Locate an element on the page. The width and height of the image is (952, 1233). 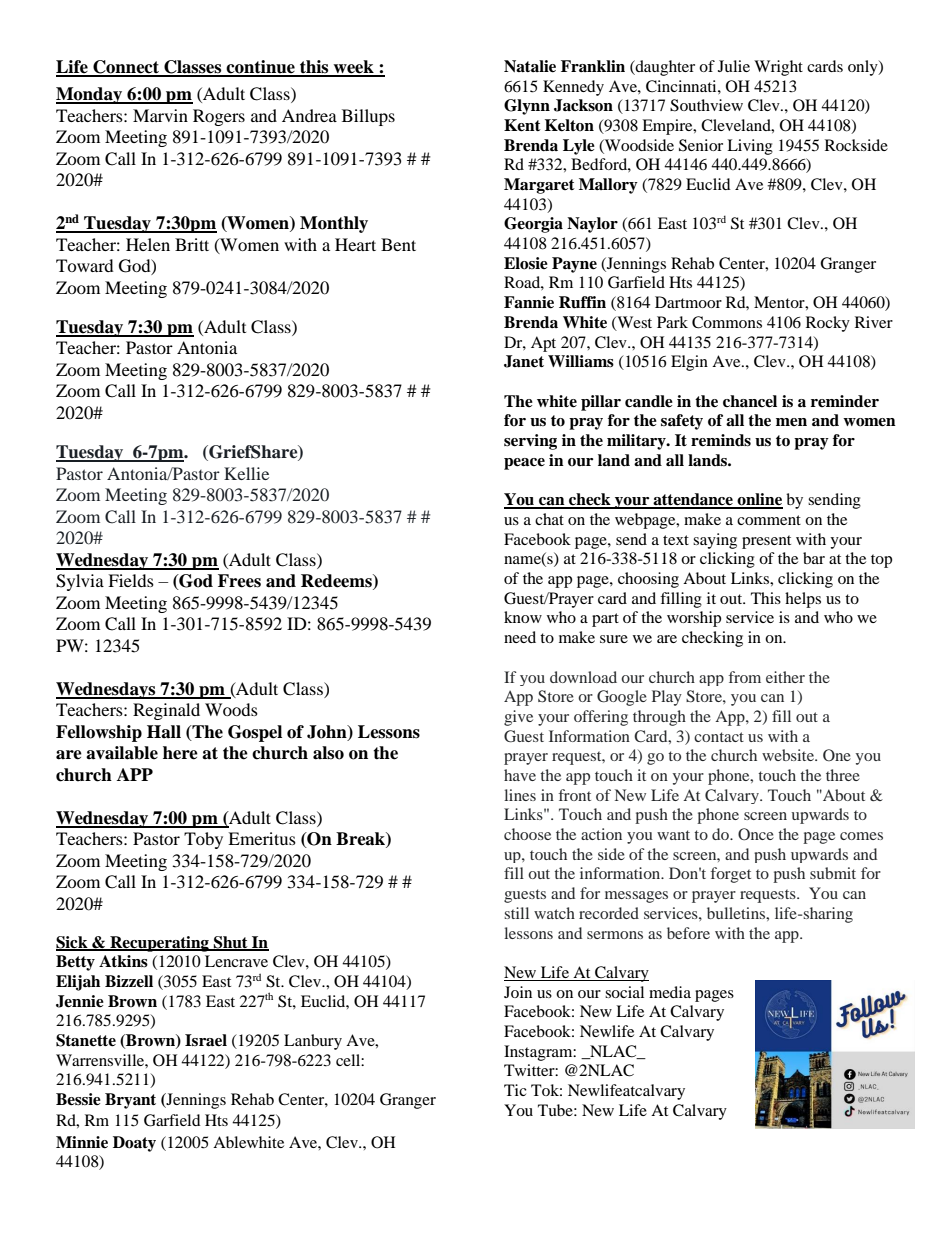
Marvin is located at coordinates (160, 115).
